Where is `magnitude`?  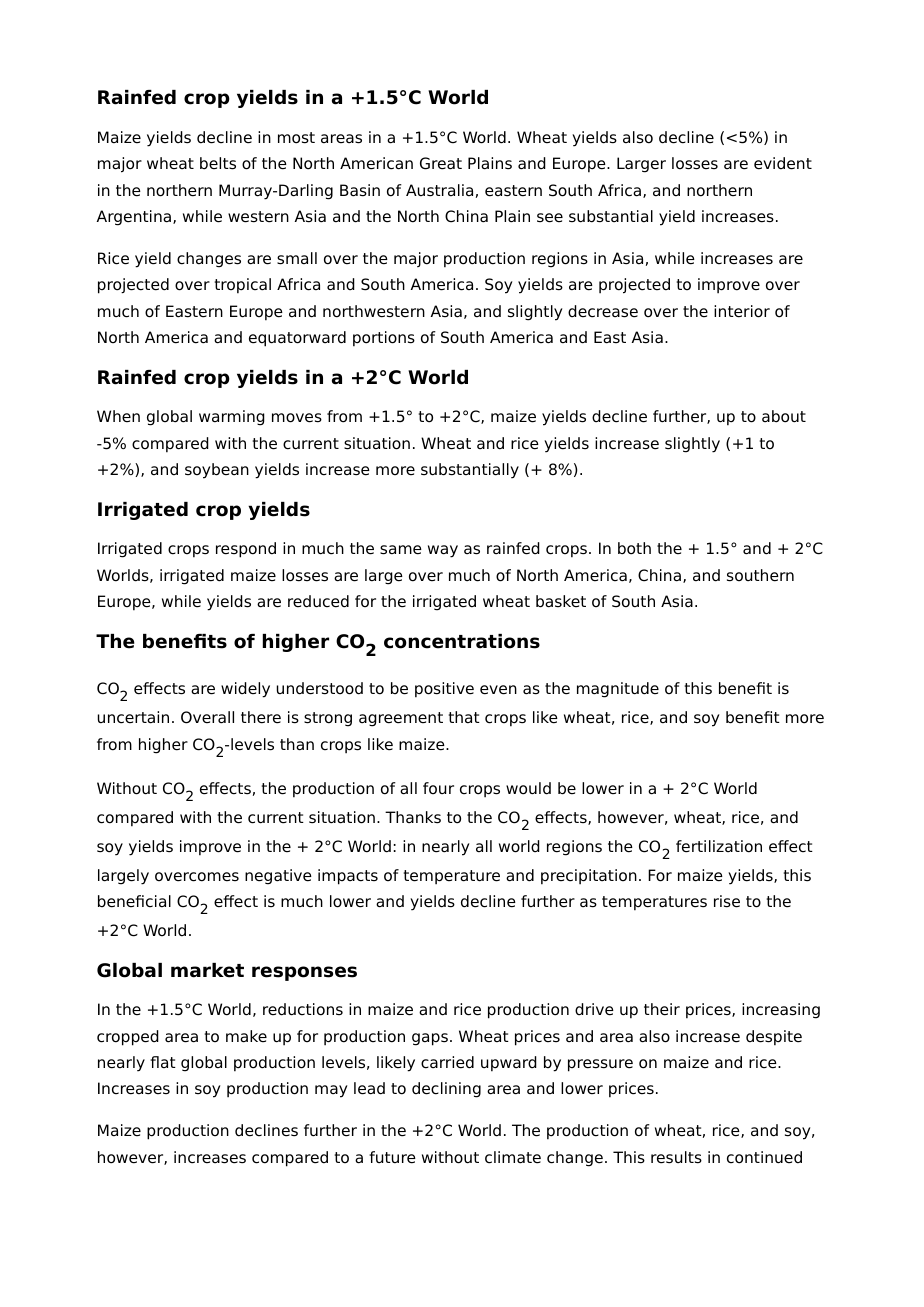
magnitude is located at coordinates (618, 690).
